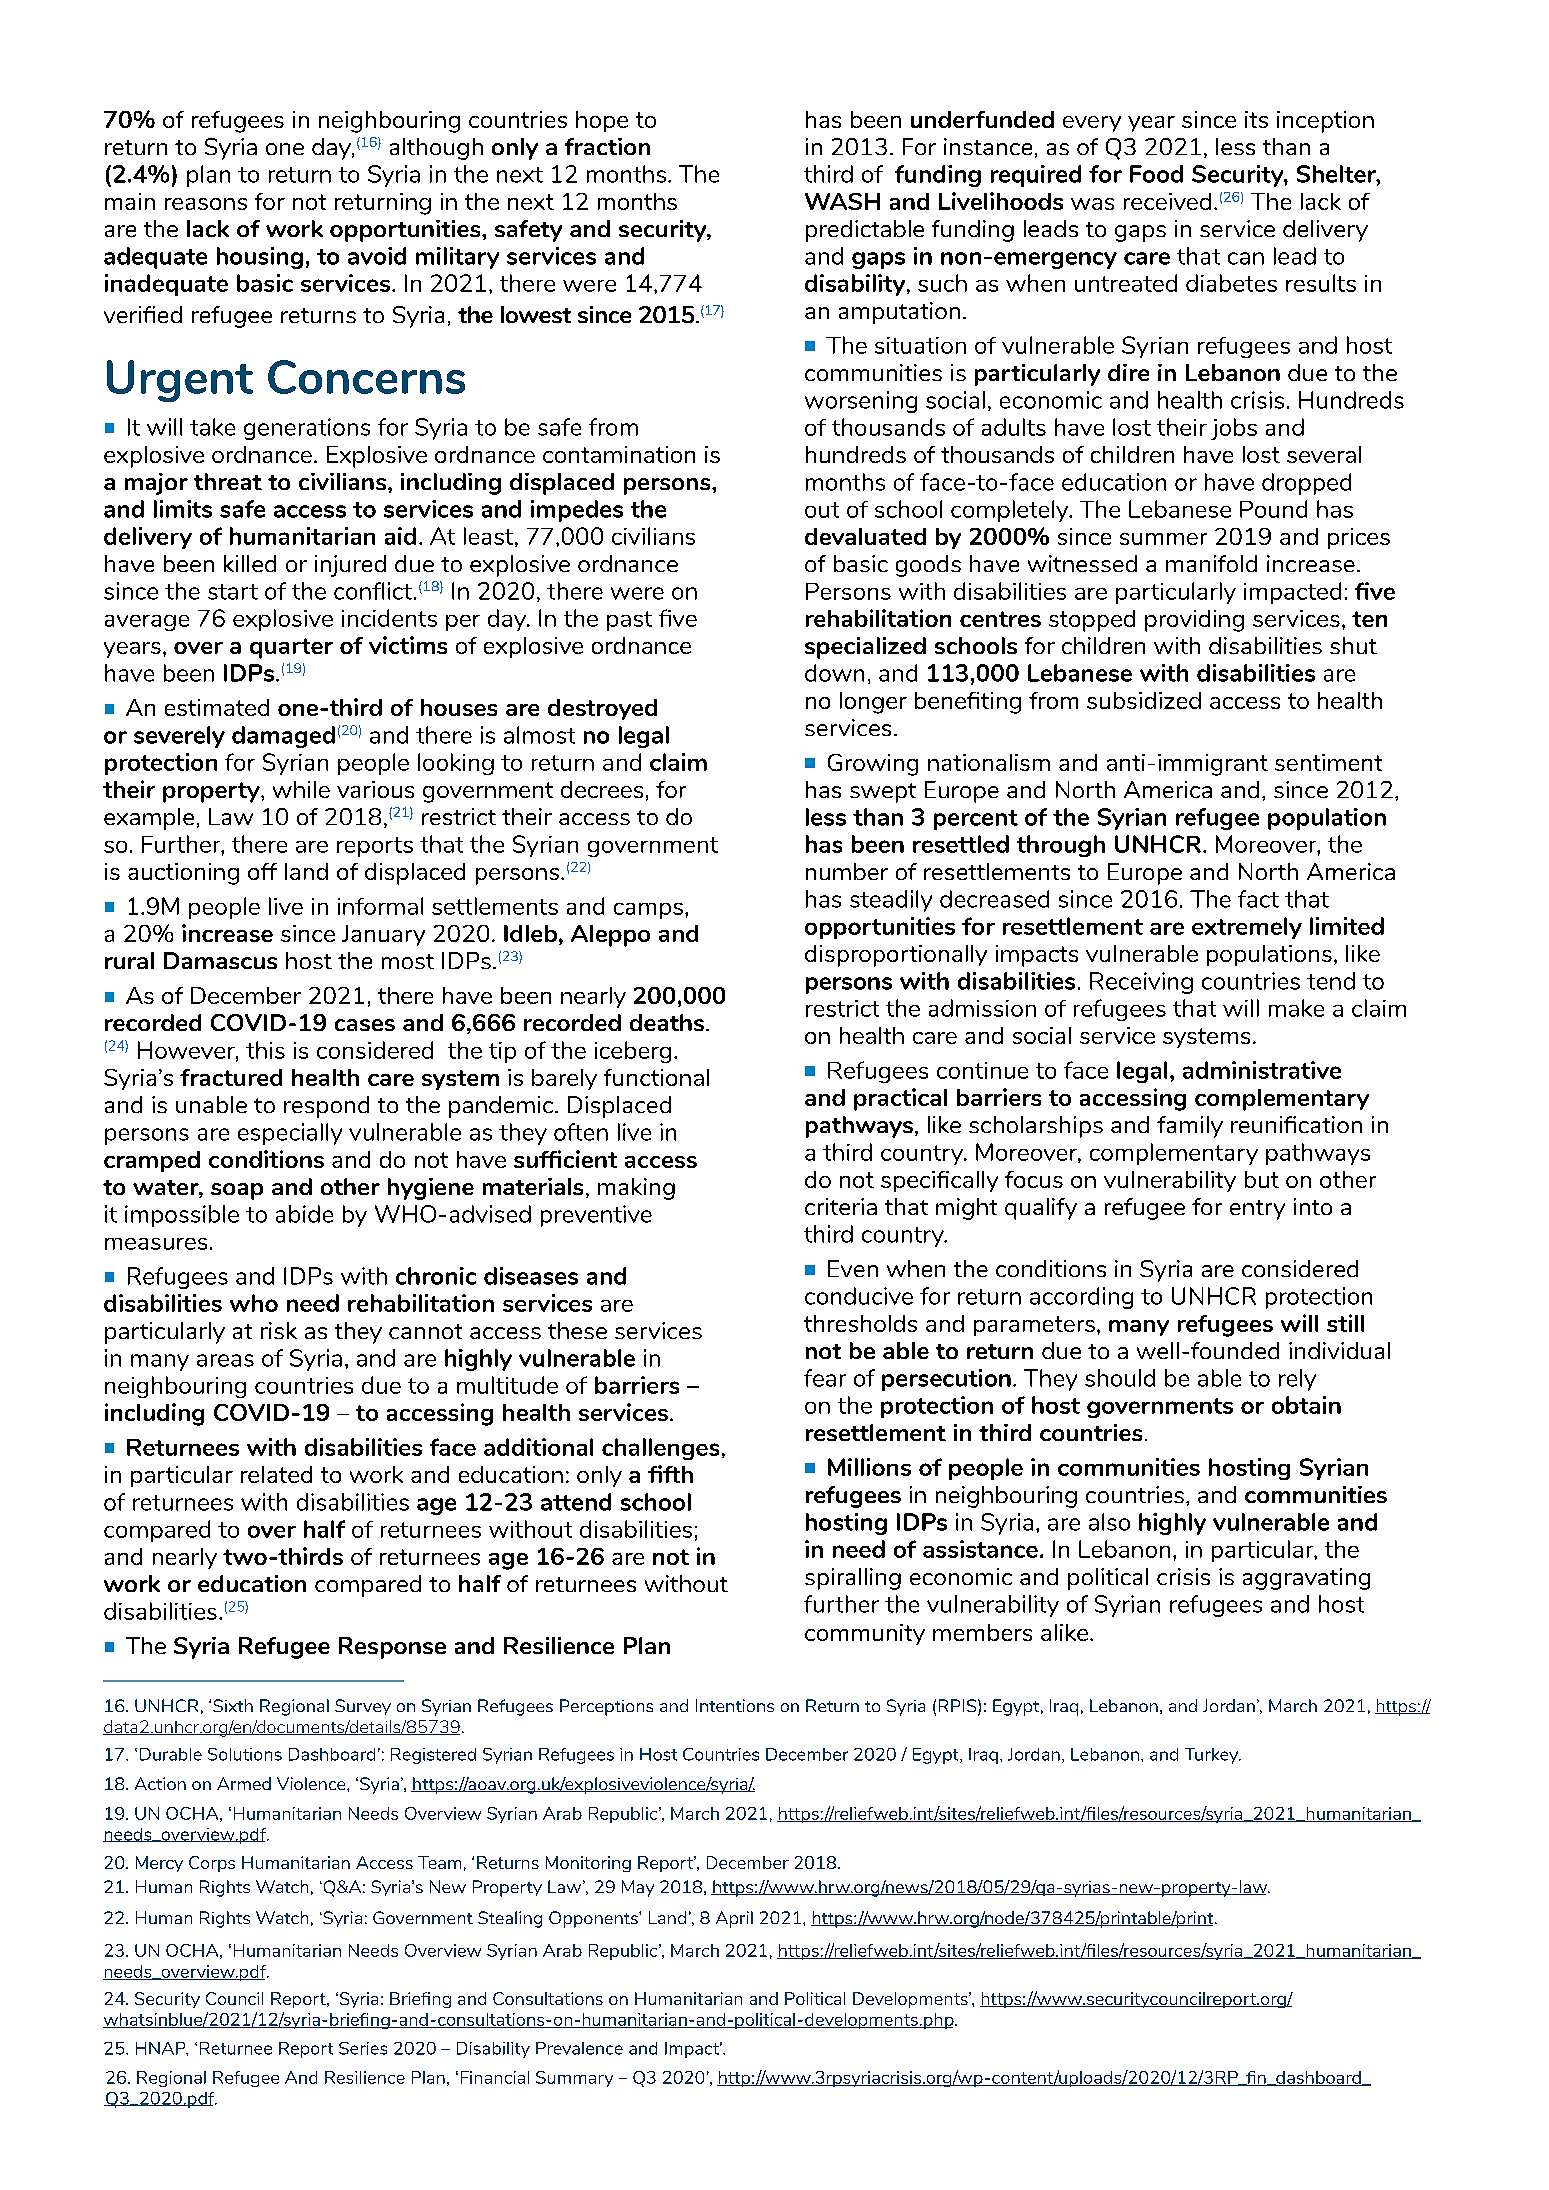 Image resolution: width=1549 pixels, height=2190 pixels. I want to click on functional, so click(656, 1077).
